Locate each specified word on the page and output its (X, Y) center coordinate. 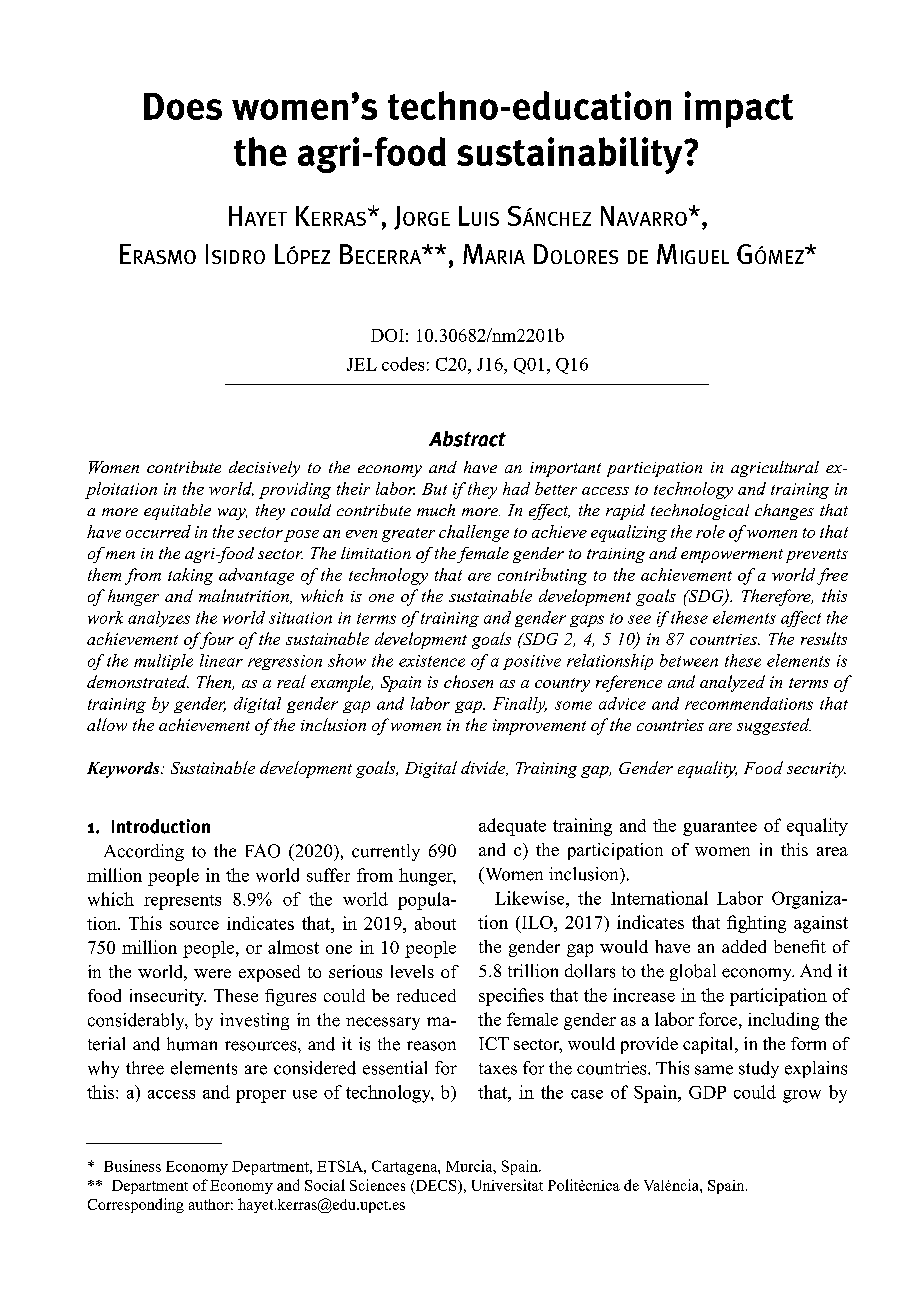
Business (132, 1166)
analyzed (732, 683)
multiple (163, 662)
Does (183, 106)
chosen (468, 681)
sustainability (571, 155)
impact (739, 109)
